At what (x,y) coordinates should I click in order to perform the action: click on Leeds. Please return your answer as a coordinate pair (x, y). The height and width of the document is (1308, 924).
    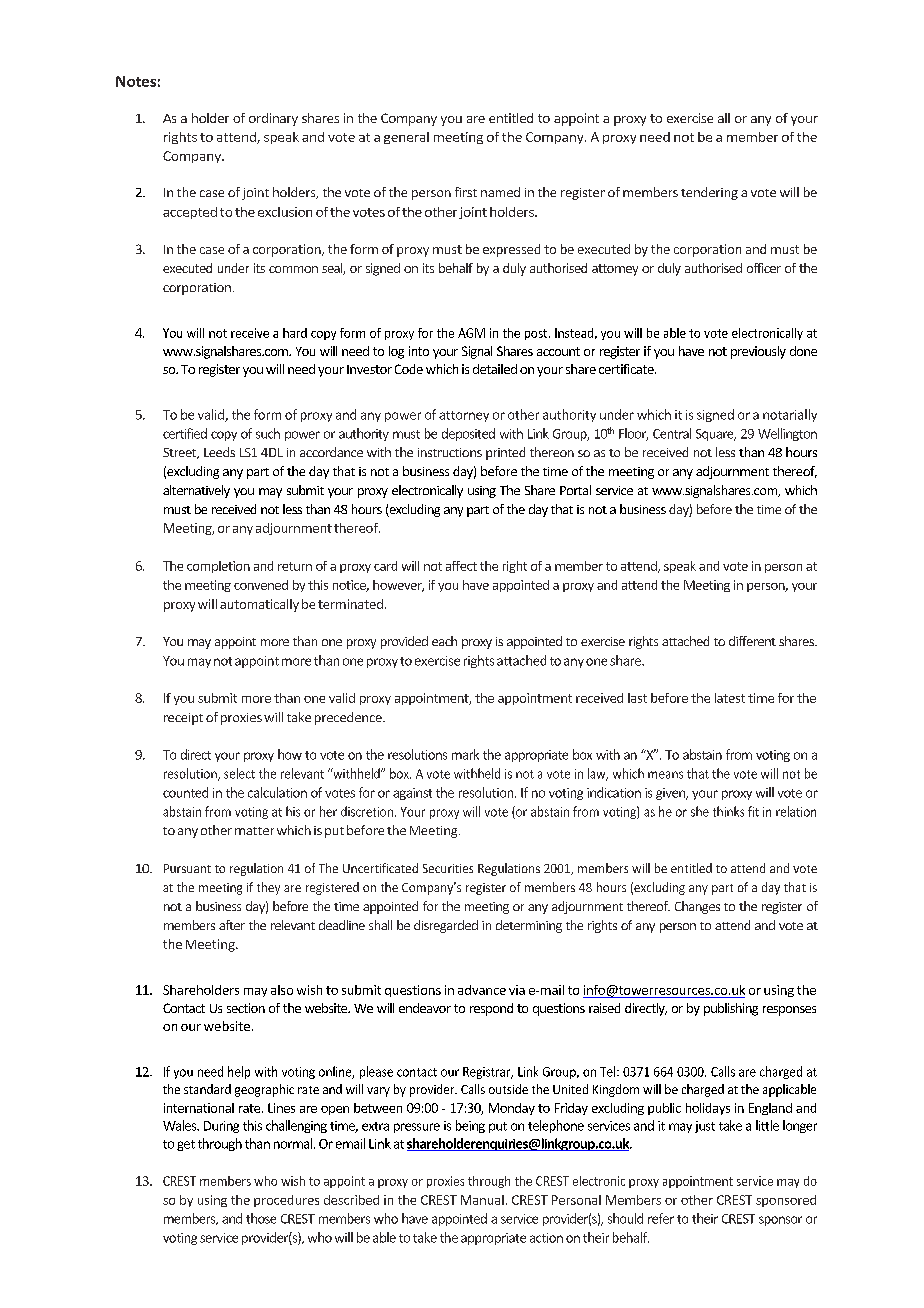
    Looking at the image, I should click on (219, 452).
